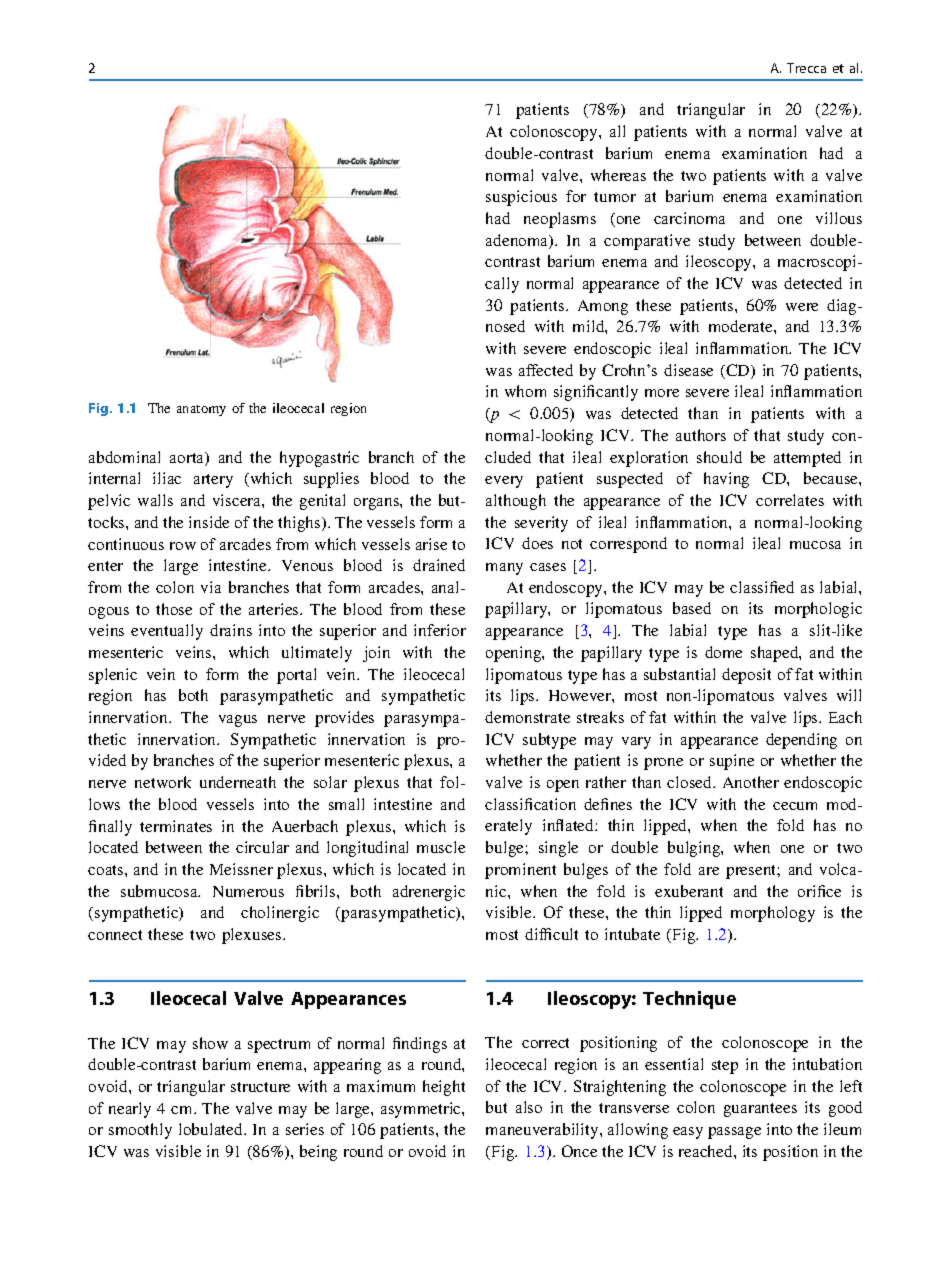 This page has height=1284, width=952. Describe the element at coordinates (167, 632) in the page. I see `eventually` at that location.
